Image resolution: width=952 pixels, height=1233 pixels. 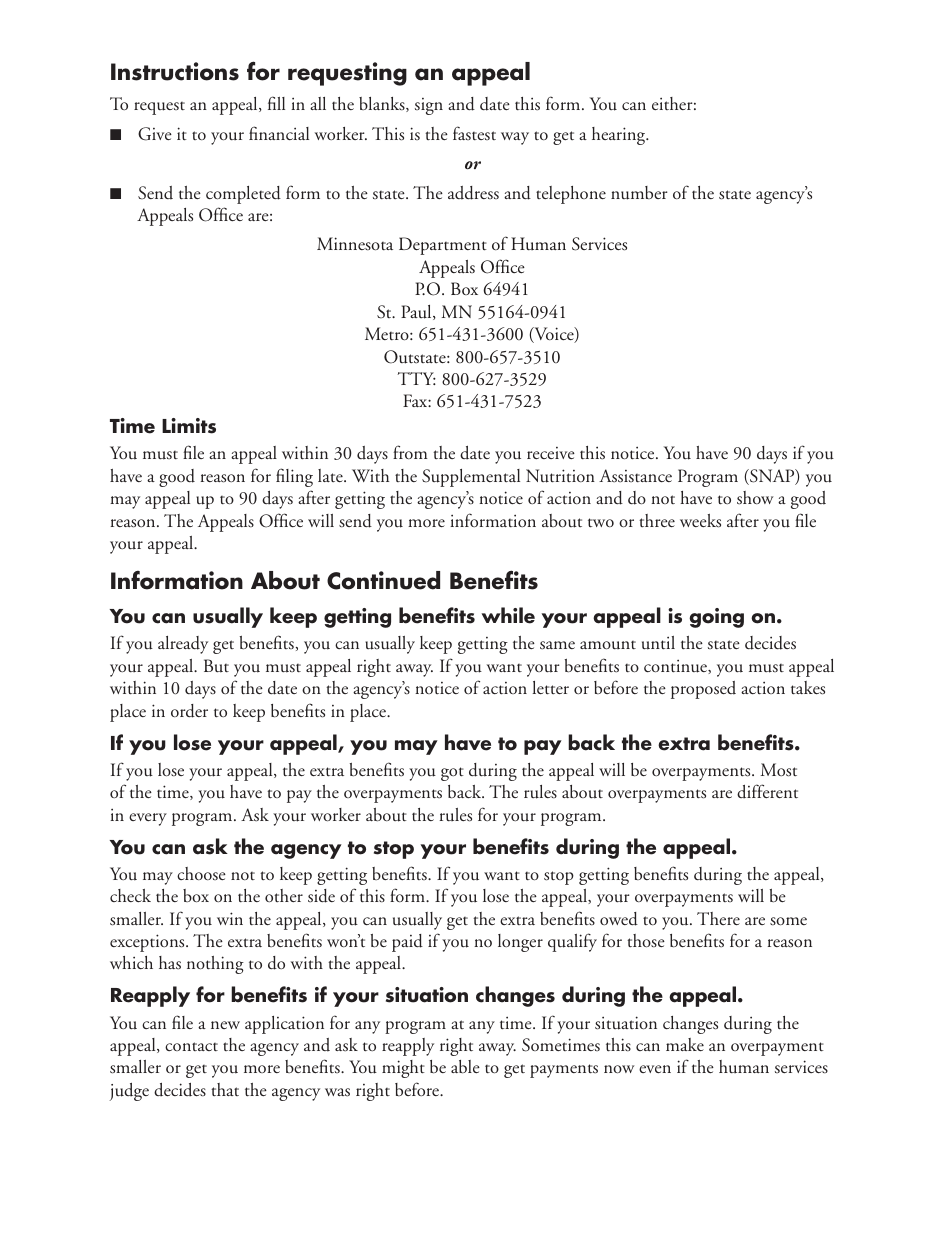 I want to click on every, so click(x=148, y=819).
